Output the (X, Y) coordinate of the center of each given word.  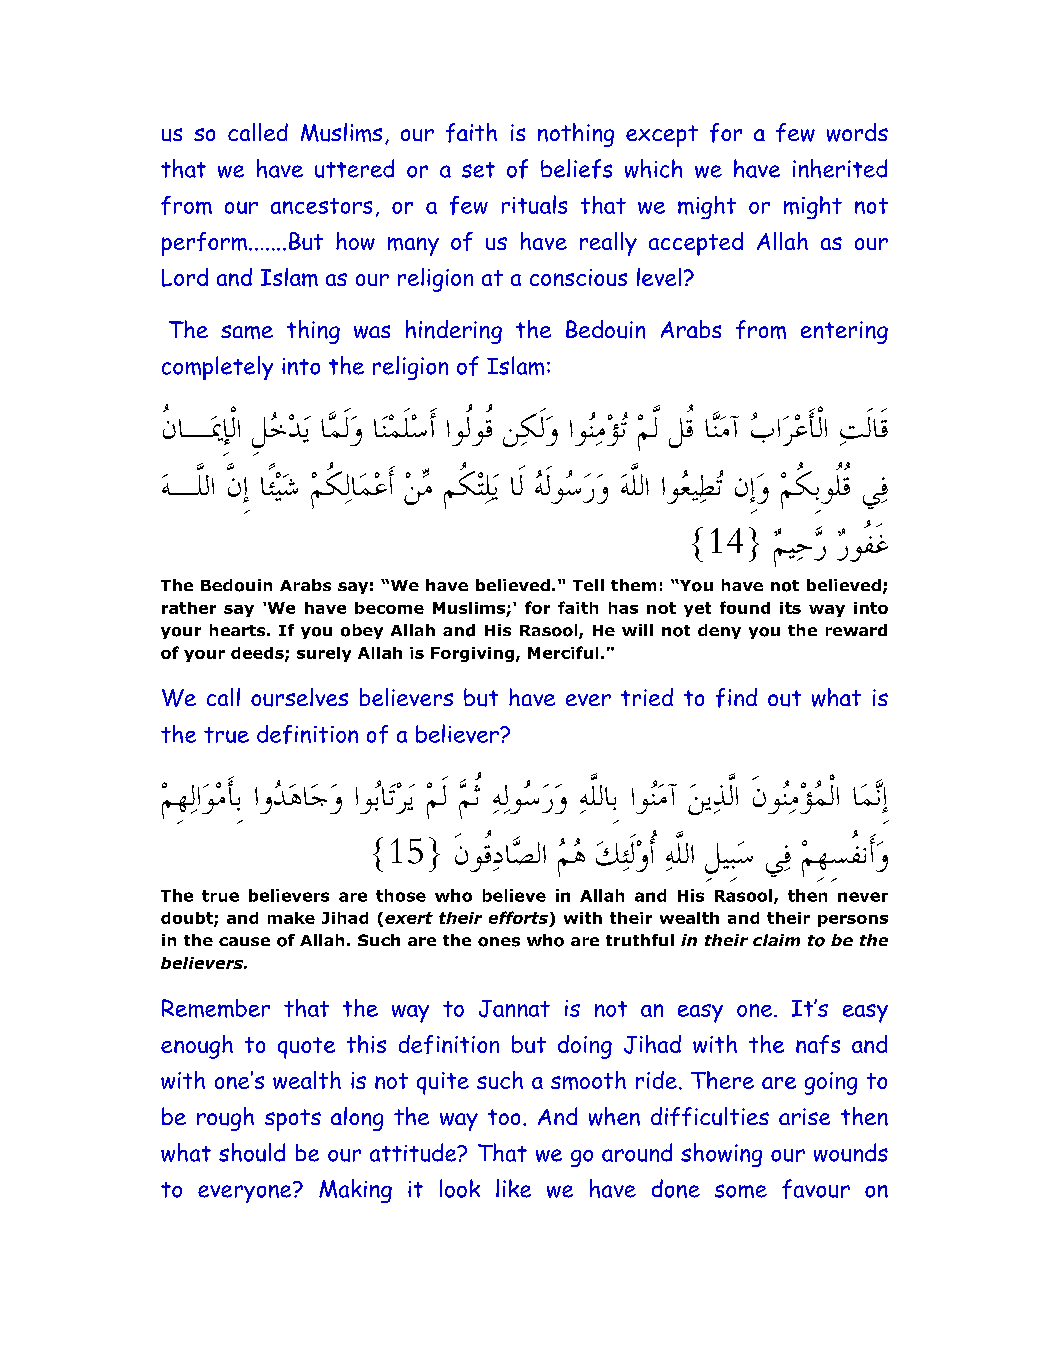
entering (844, 332)
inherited (840, 168)
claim (776, 940)
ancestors (321, 206)
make (291, 918)
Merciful (563, 652)
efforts (519, 919)
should (252, 1152)
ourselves (299, 697)
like (513, 1188)
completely (217, 368)
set (478, 170)
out (784, 698)
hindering (454, 332)
